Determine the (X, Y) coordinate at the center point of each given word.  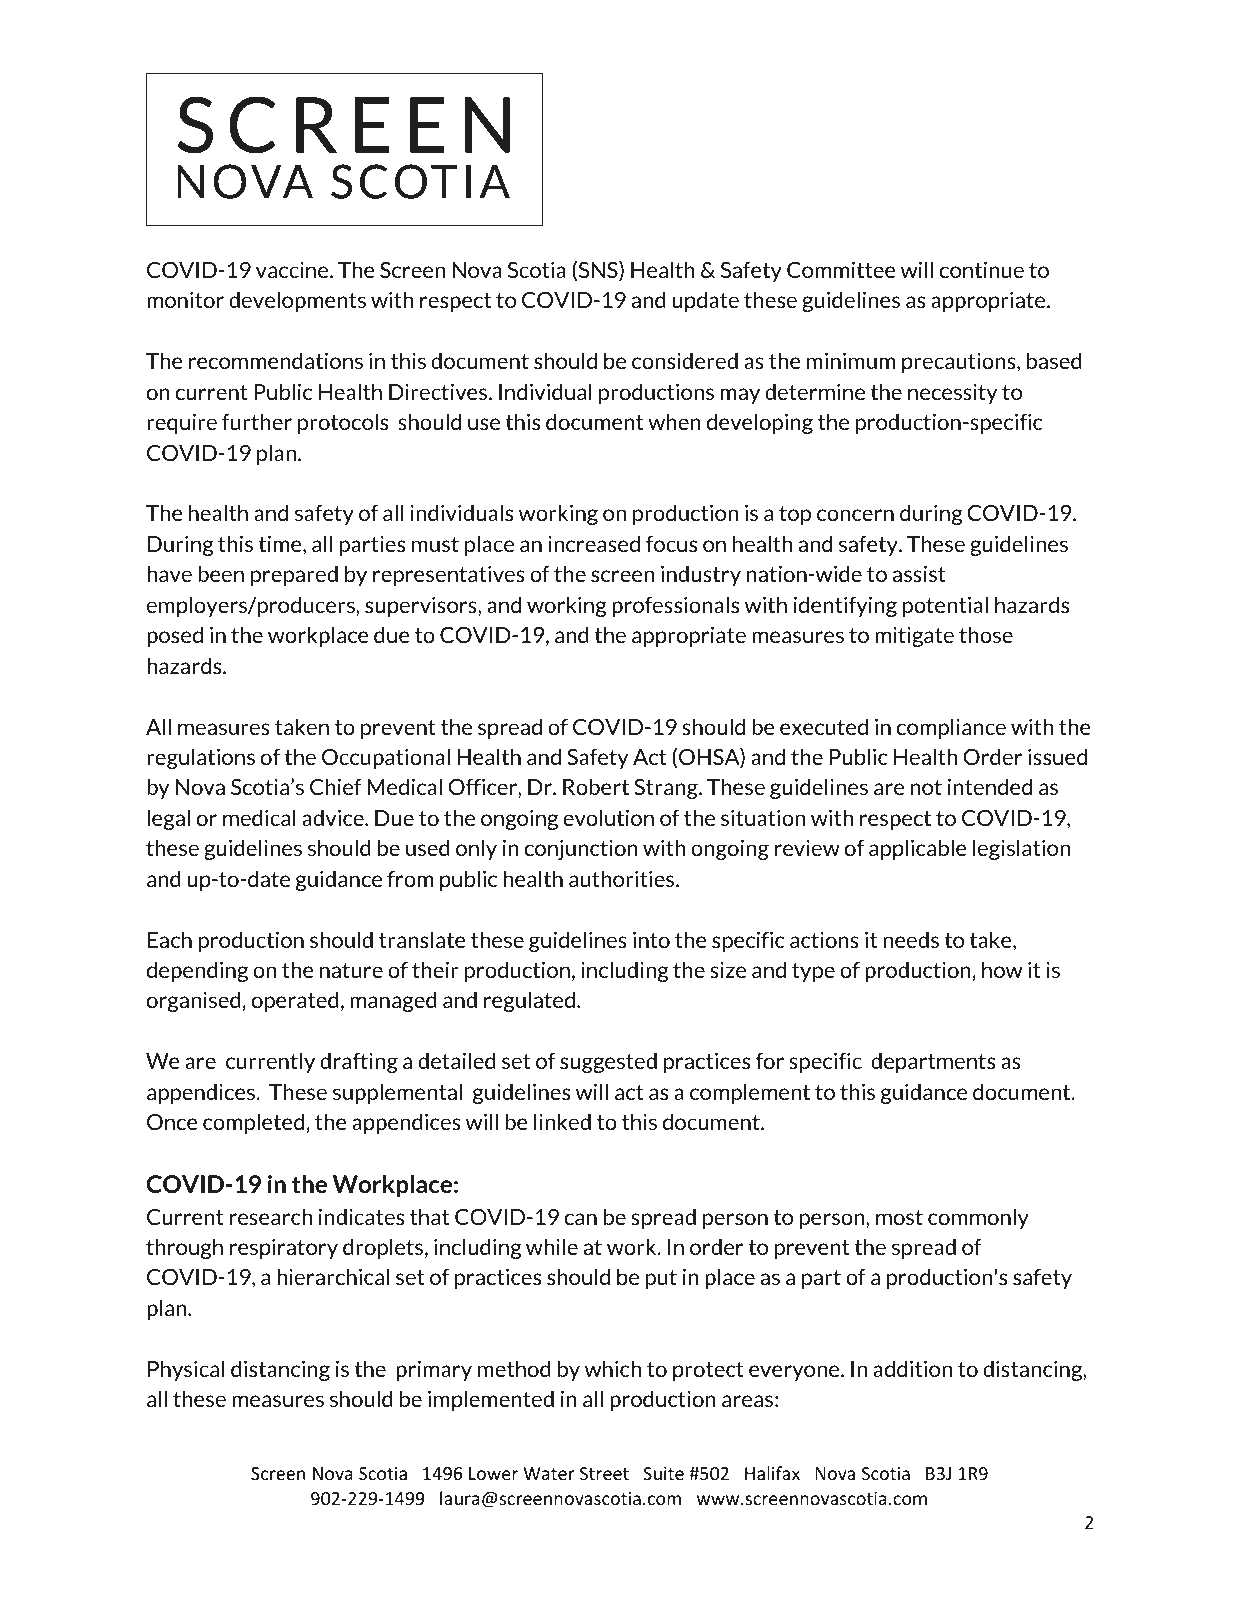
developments (297, 301)
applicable (918, 849)
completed (253, 1123)
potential (945, 606)
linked (562, 1121)
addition (912, 1368)
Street (604, 1473)
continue (982, 269)
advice (334, 817)
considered (685, 360)
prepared (294, 575)
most (899, 1217)
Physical (186, 1370)
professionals (675, 606)
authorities (623, 878)
